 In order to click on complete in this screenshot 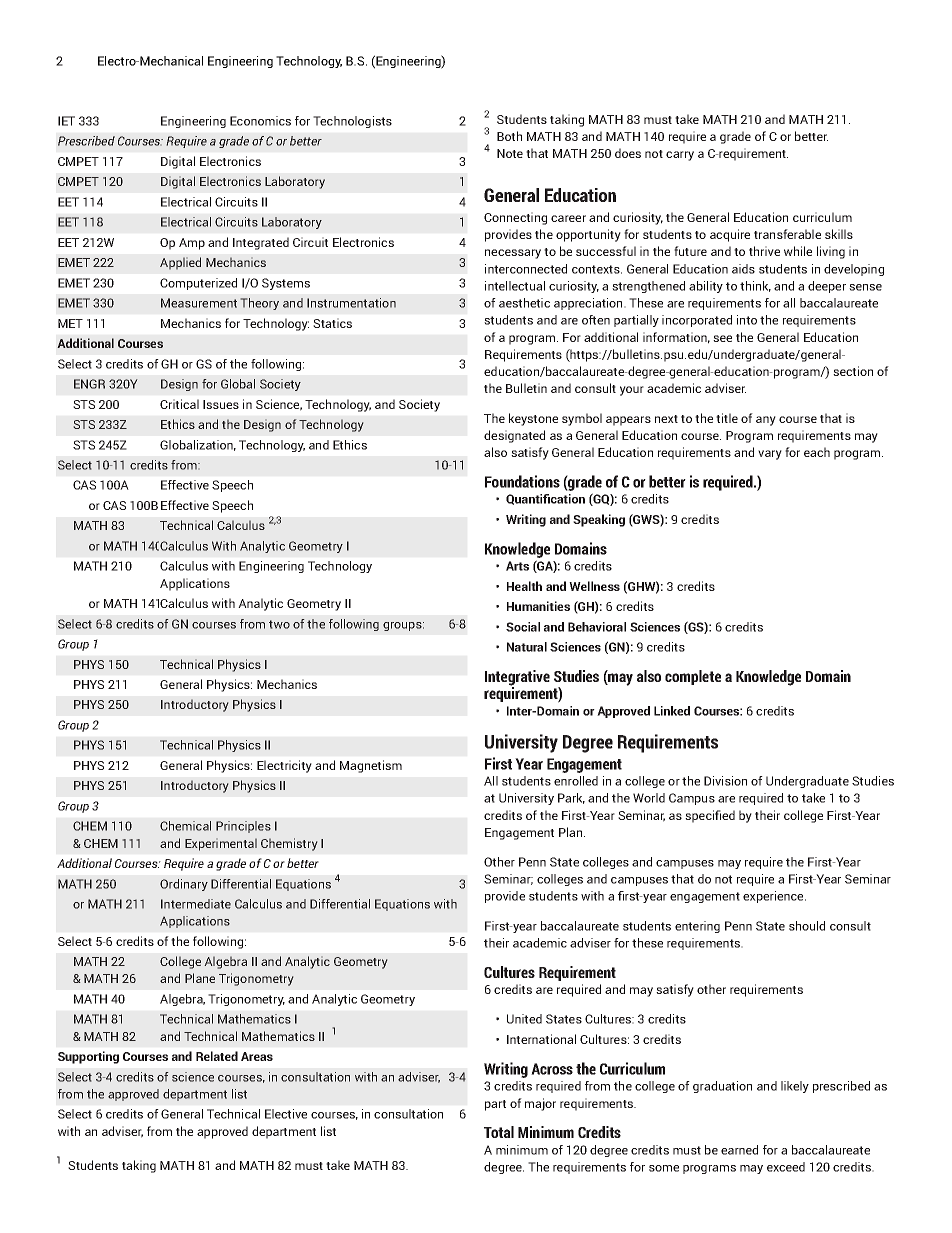, I will do `click(693, 677)`.
